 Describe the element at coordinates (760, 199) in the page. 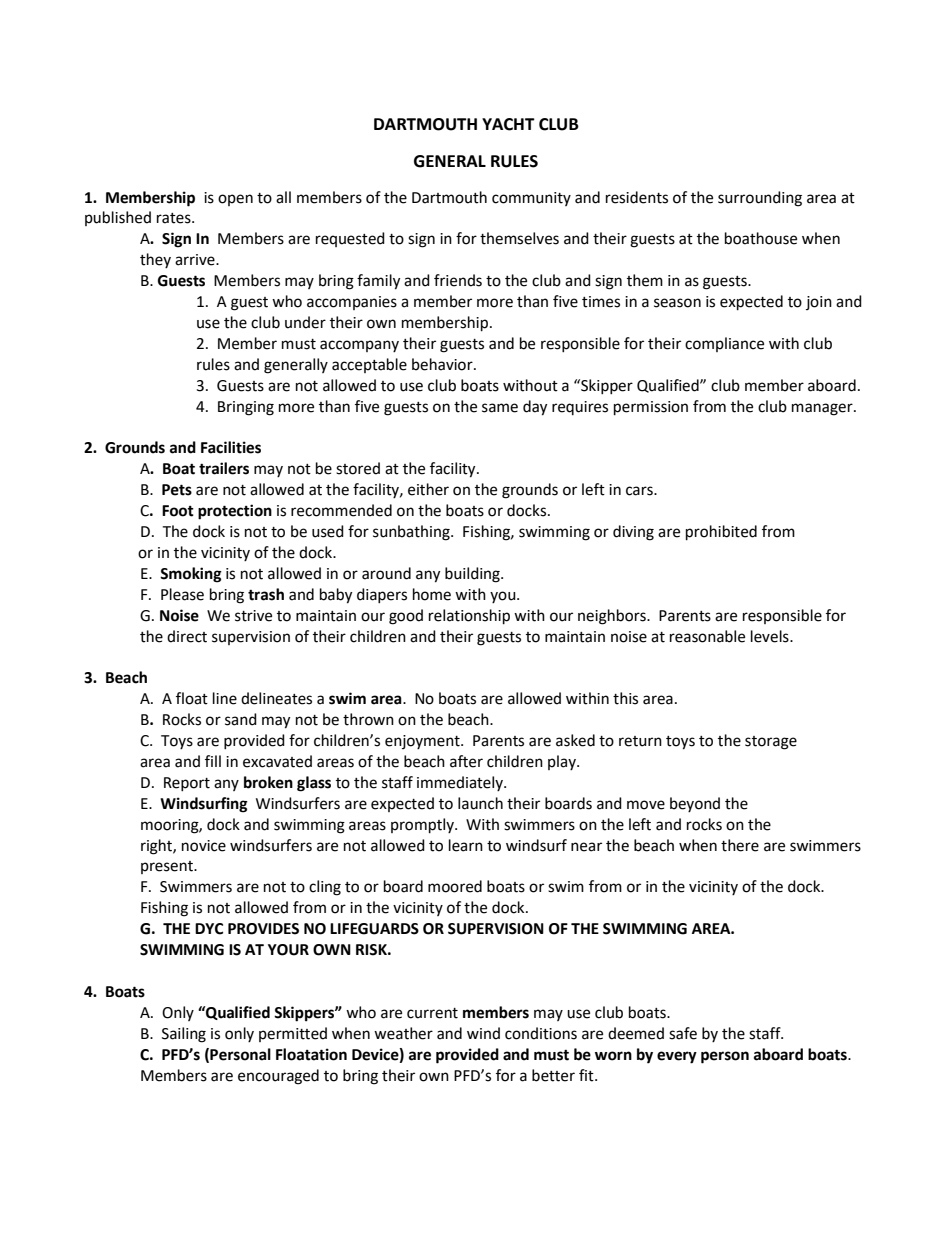

I see `surrounding` at that location.
